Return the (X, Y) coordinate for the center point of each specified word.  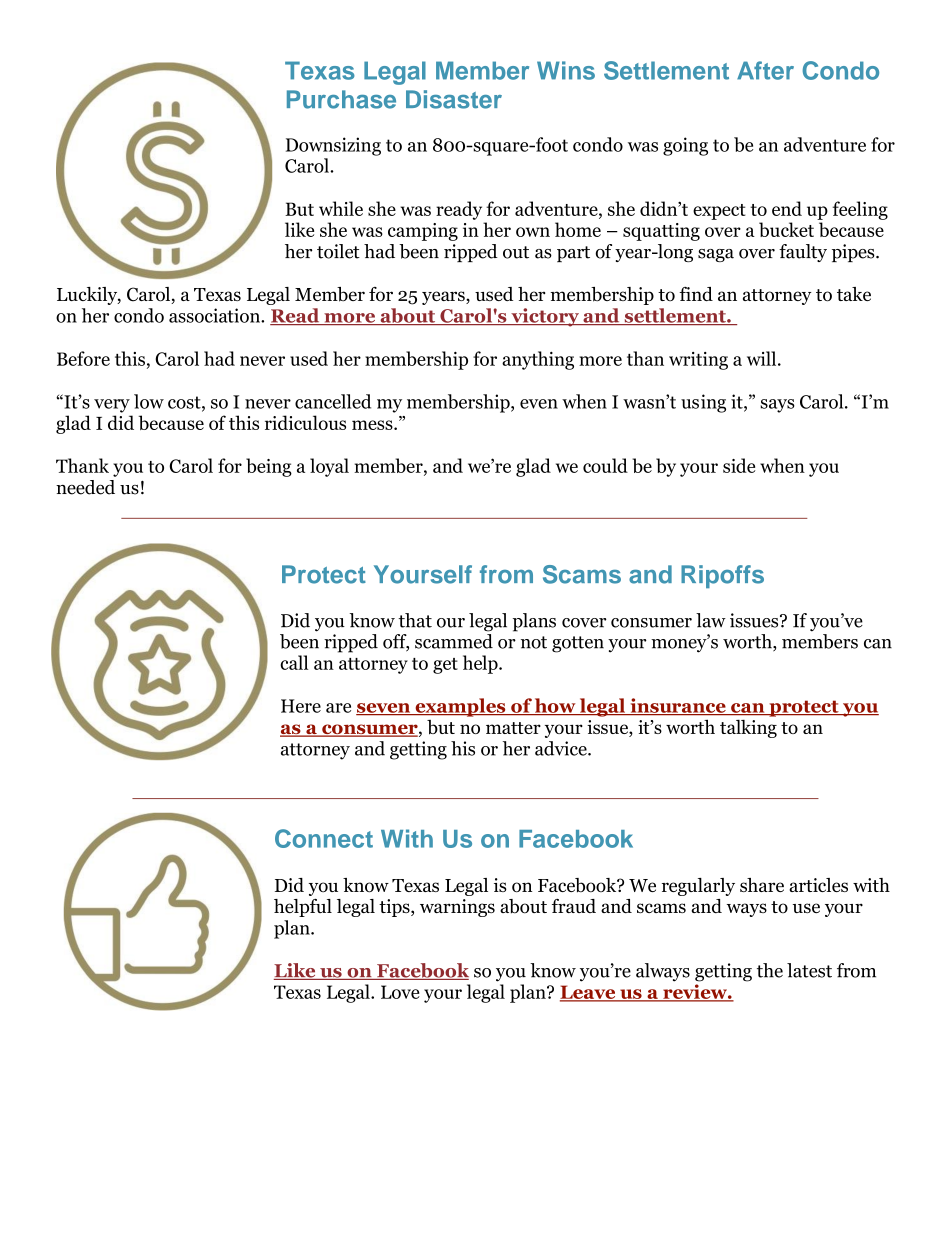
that (415, 620)
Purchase (341, 99)
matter (513, 728)
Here (301, 706)
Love (400, 992)
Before (83, 358)
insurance (678, 706)
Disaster (454, 99)
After (765, 70)
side (739, 465)
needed (85, 487)
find (696, 294)
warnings (457, 908)
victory (545, 317)
